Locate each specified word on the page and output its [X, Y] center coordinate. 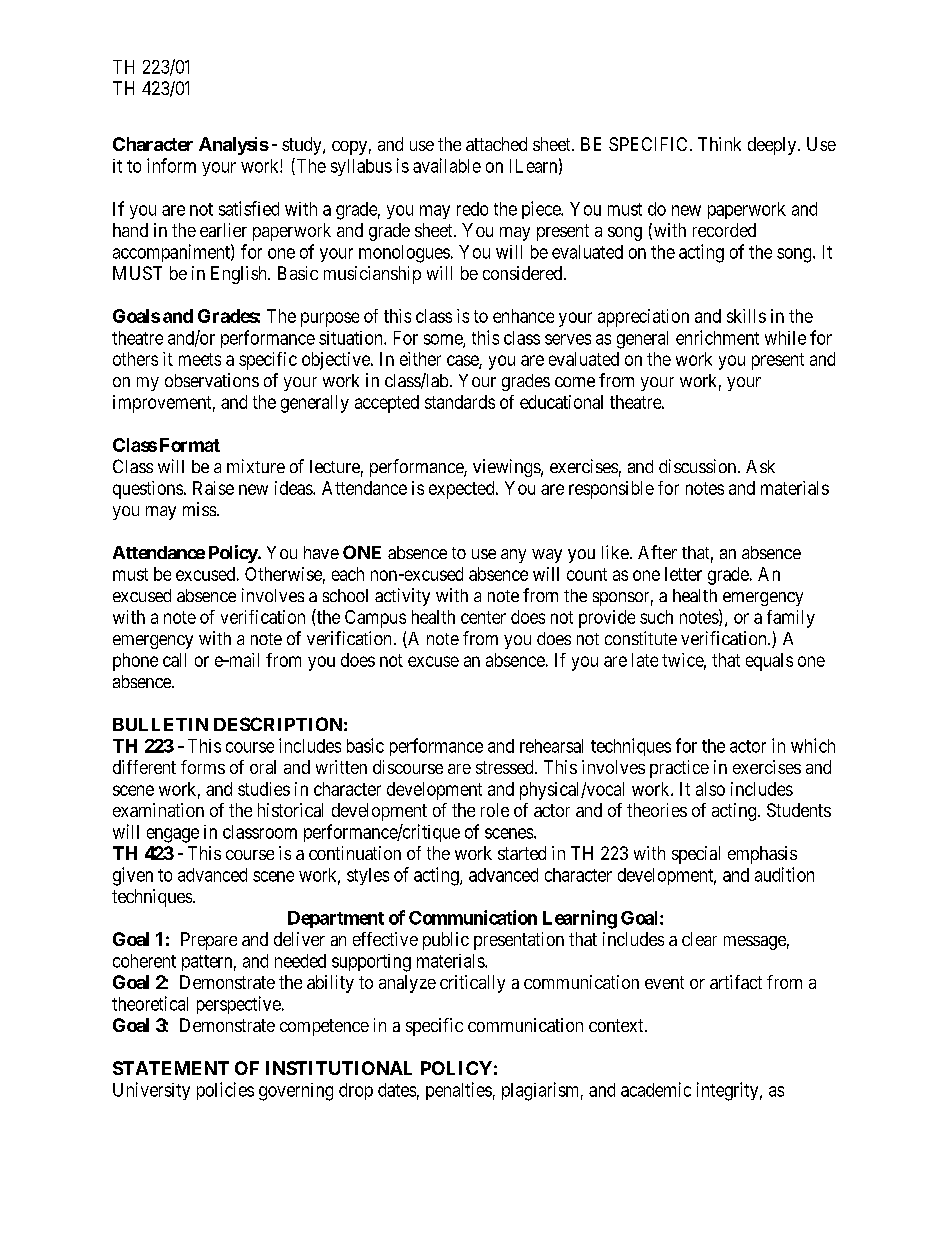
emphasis [762, 855]
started [522, 853]
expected [463, 490]
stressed [506, 767]
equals [769, 662]
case [463, 362]
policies [225, 1091]
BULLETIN [160, 724]
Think [719, 144]
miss [199, 509]
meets [200, 359]
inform [171, 165]
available [447, 165]
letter [683, 574]
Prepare [209, 941]
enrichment [717, 337]
